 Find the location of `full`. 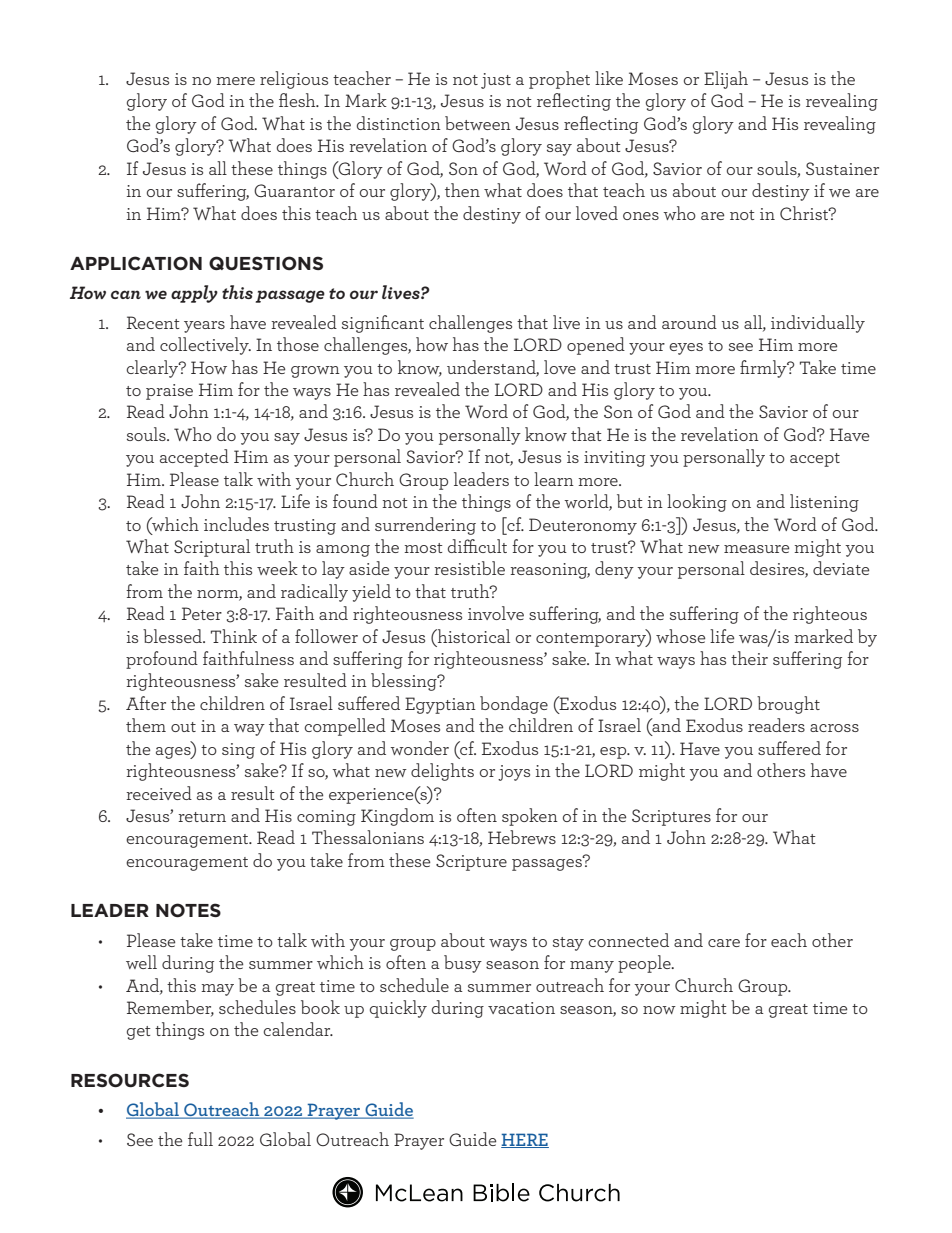

full is located at coordinates (200, 1139).
